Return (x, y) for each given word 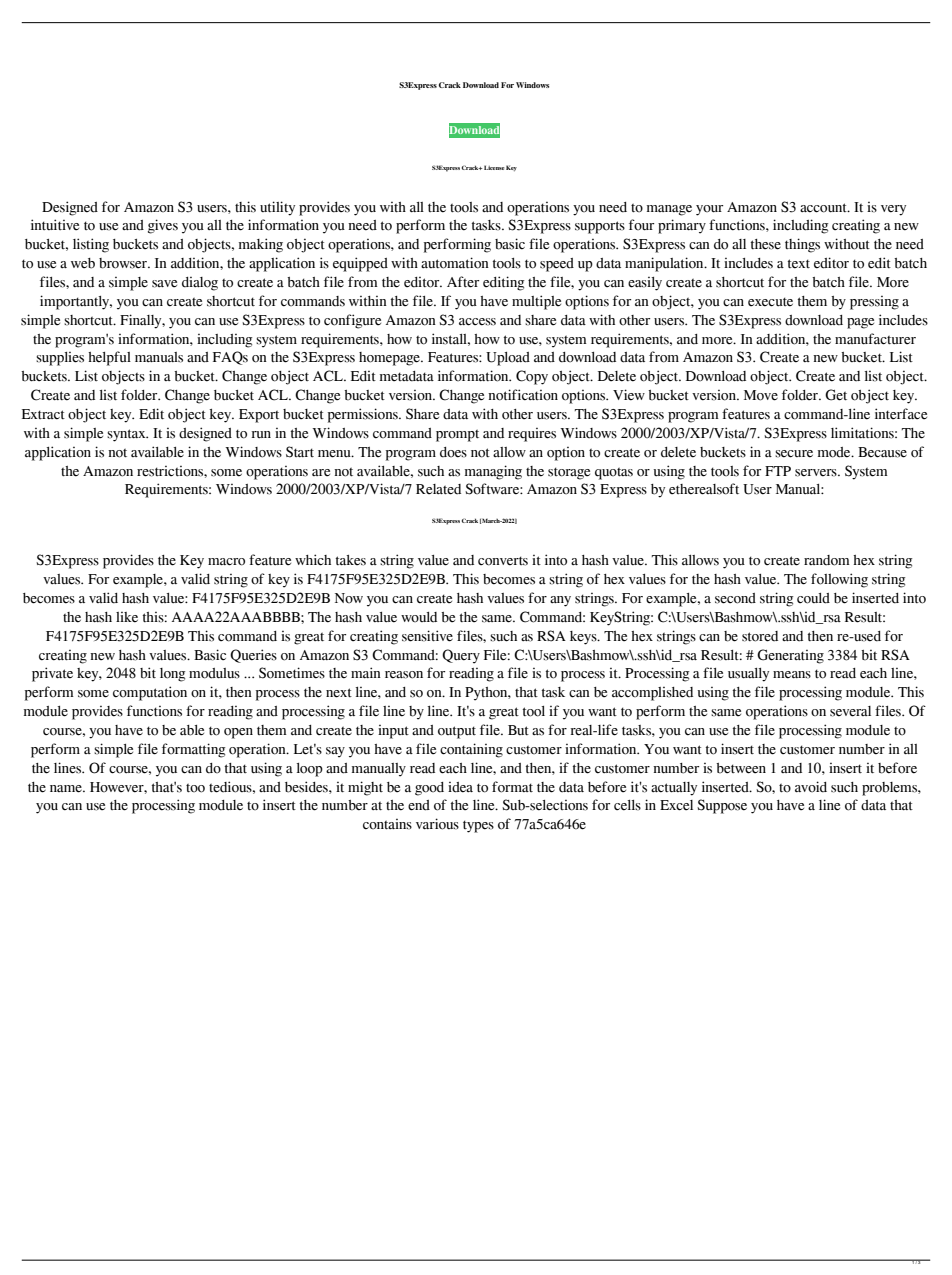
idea (460, 787)
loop (310, 770)
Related (438, 489)
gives (163, 226)
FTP (778, 471)
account (824, 208)
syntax (127, 435)
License (494, 167)
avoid (811, 787)
